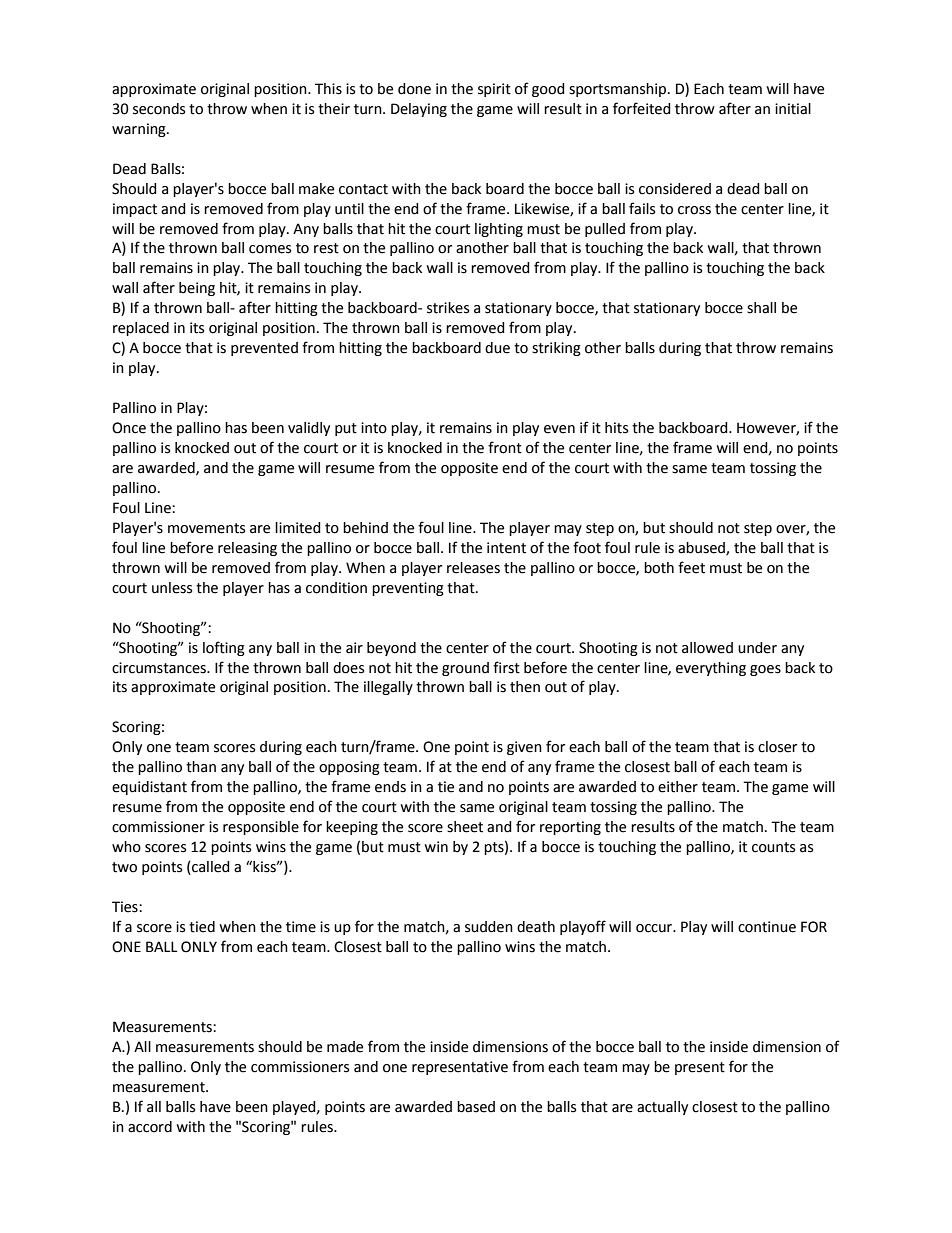  I want to click on based, so click(476, 1107).
